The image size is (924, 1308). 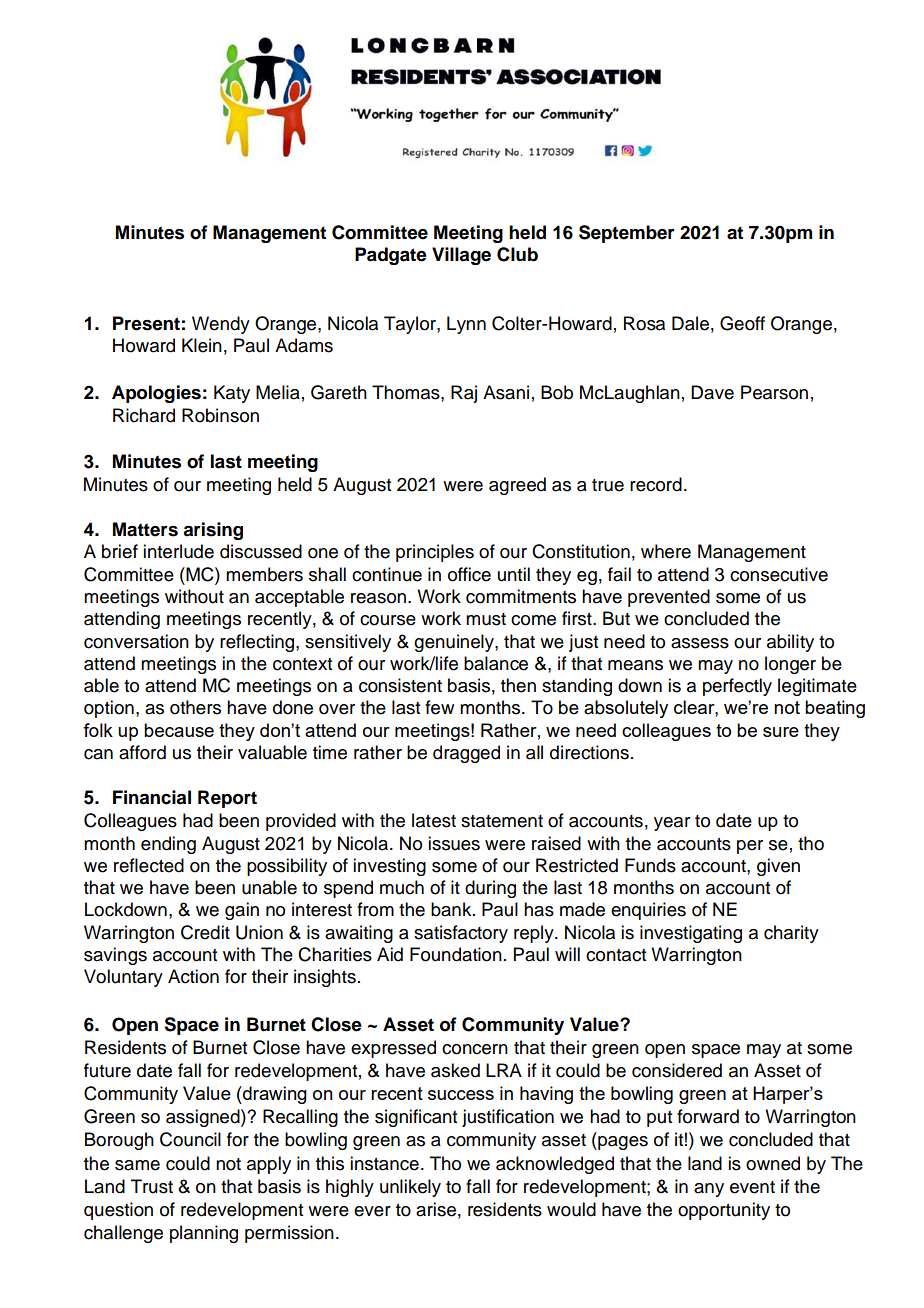 I want to click on Village, so click(x=461, y=256).
